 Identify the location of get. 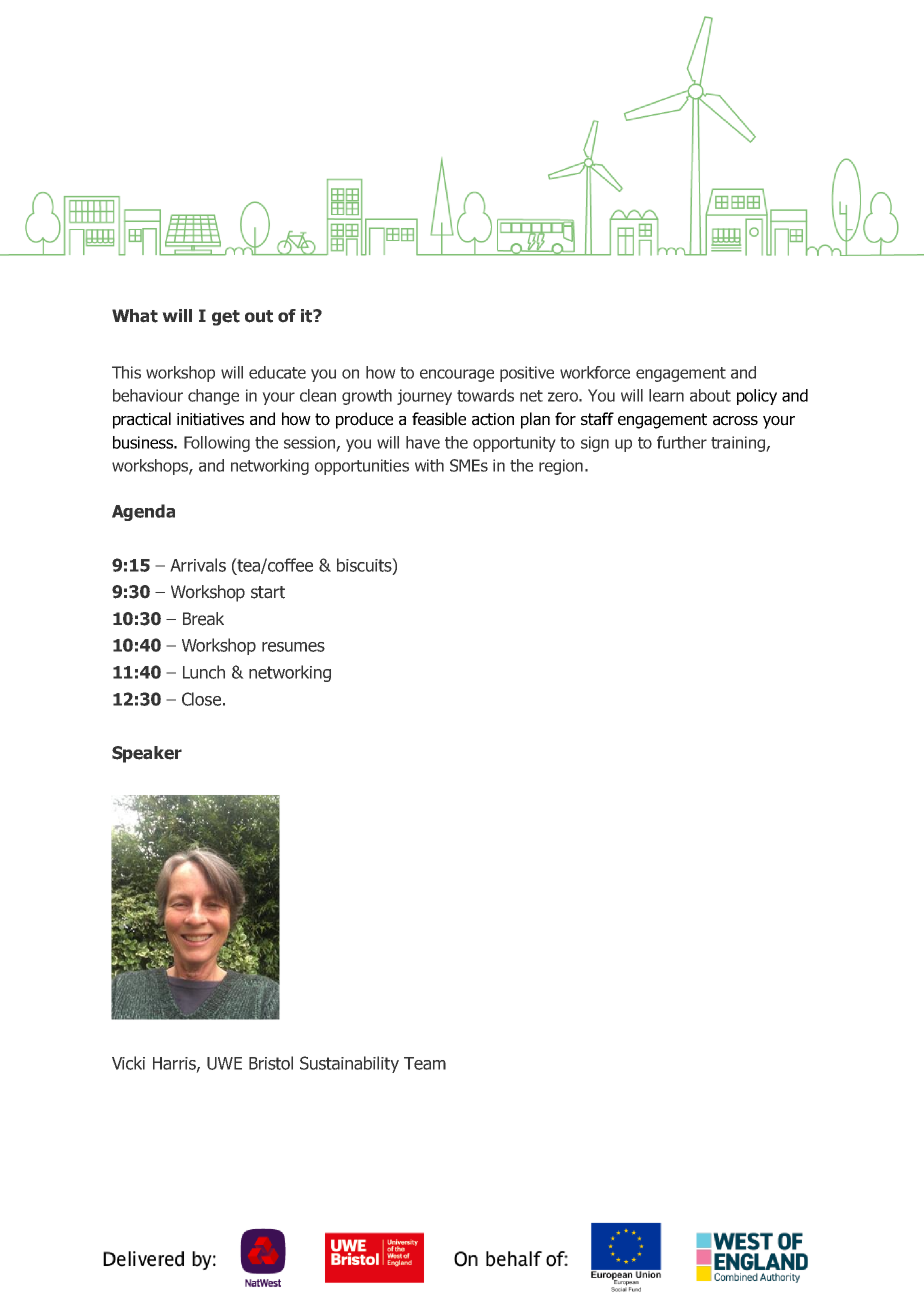
(226, 318).
